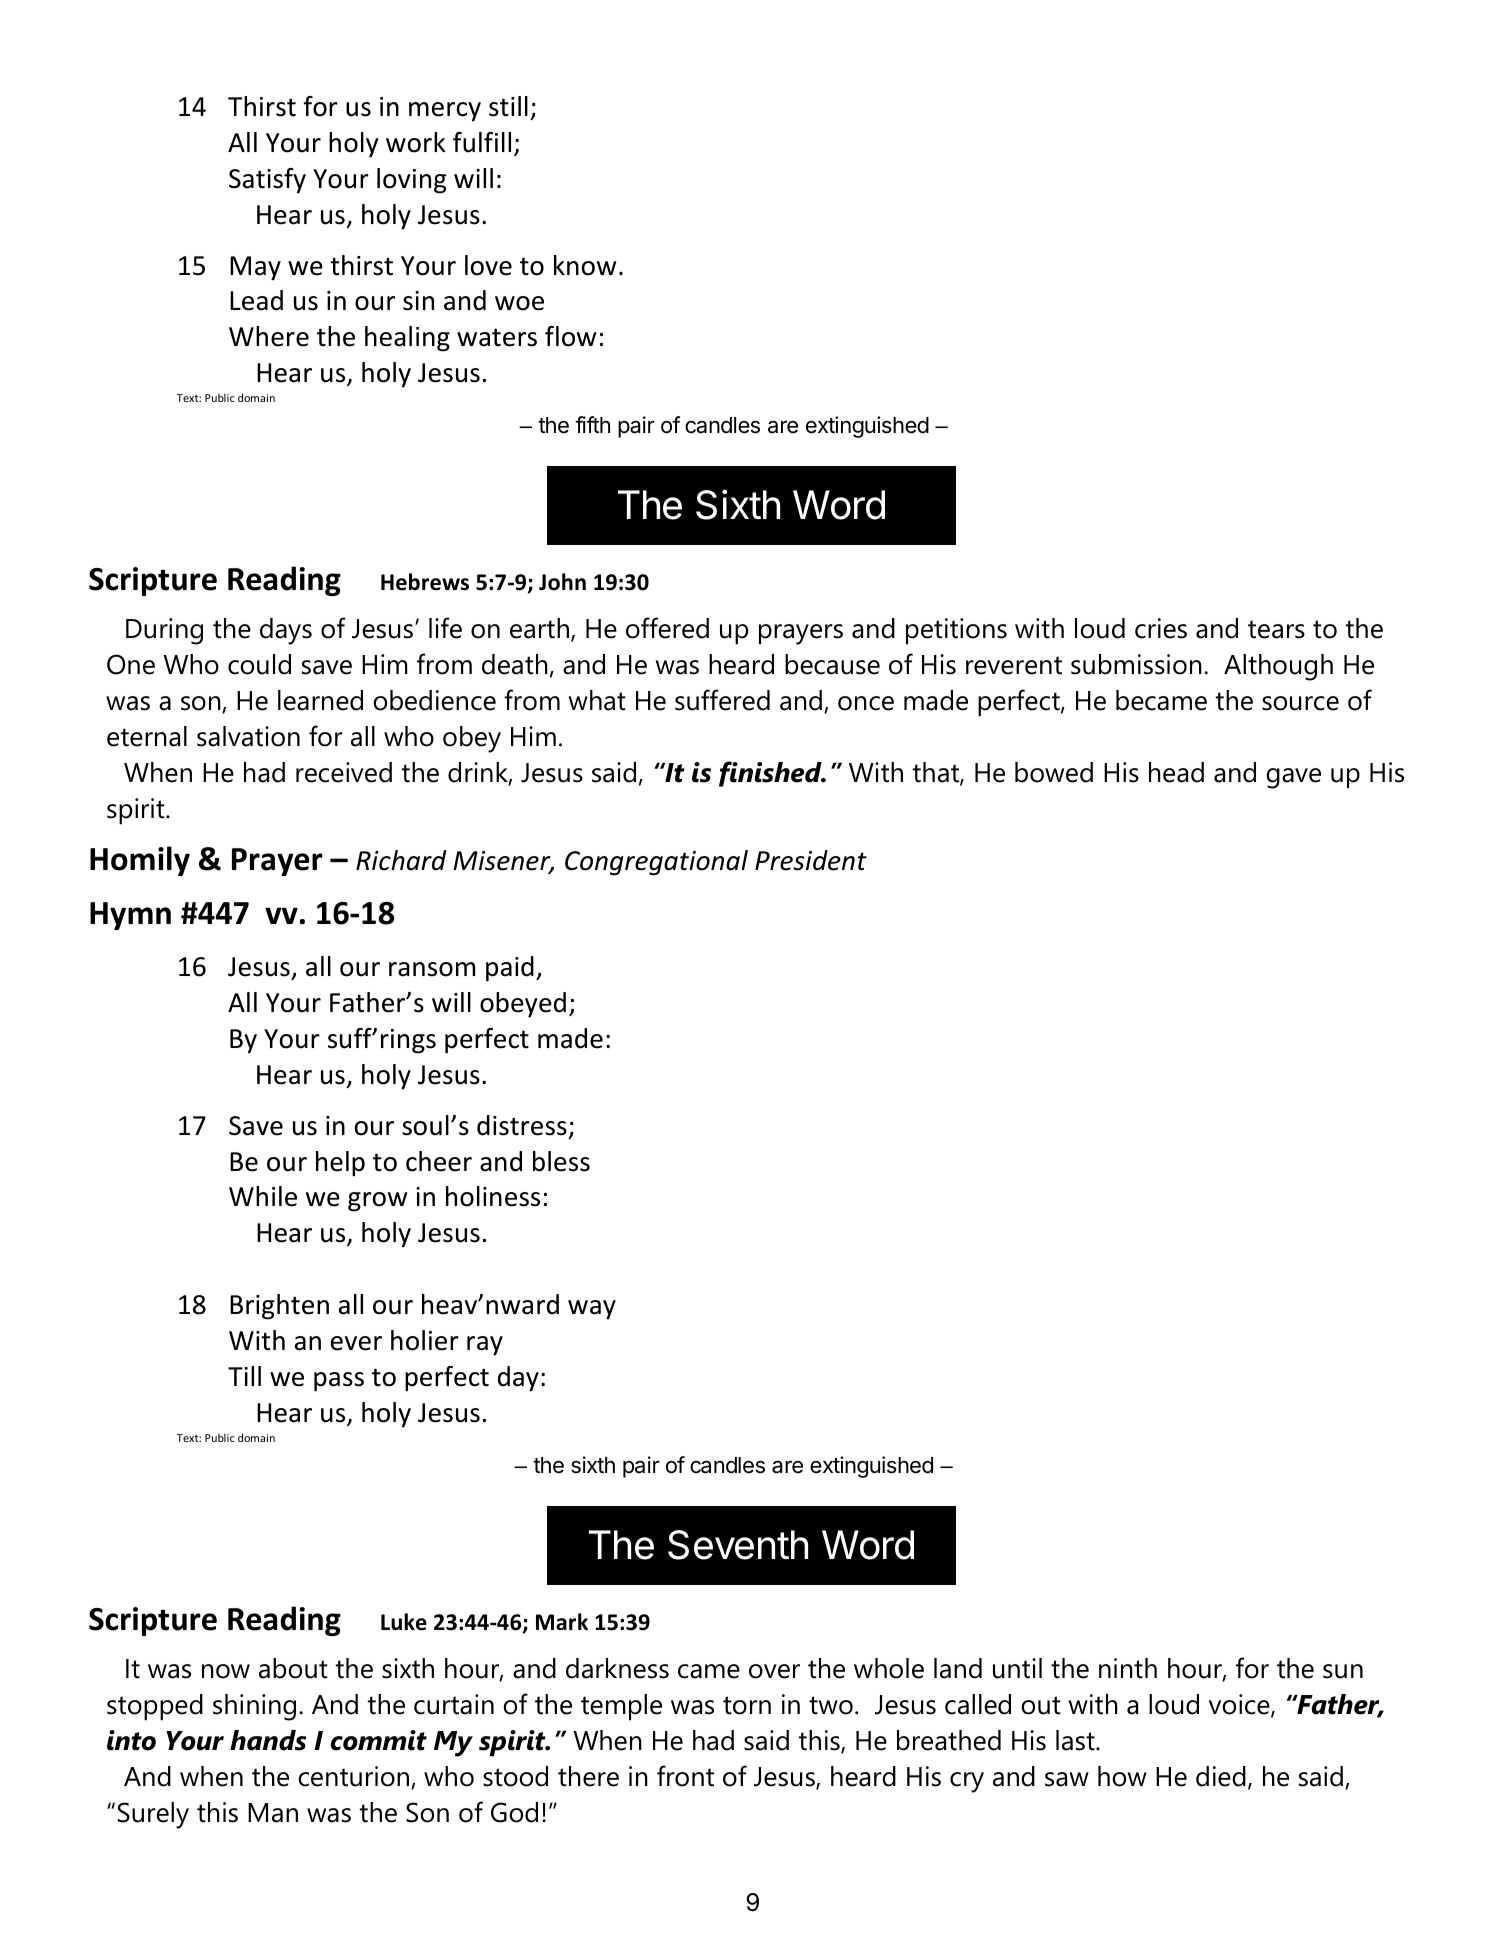 The width and height of the image is (1503, 1945). What do you see at coordinates (585, 265) in the image?
I see `know` at bounding box center [585, 265].
